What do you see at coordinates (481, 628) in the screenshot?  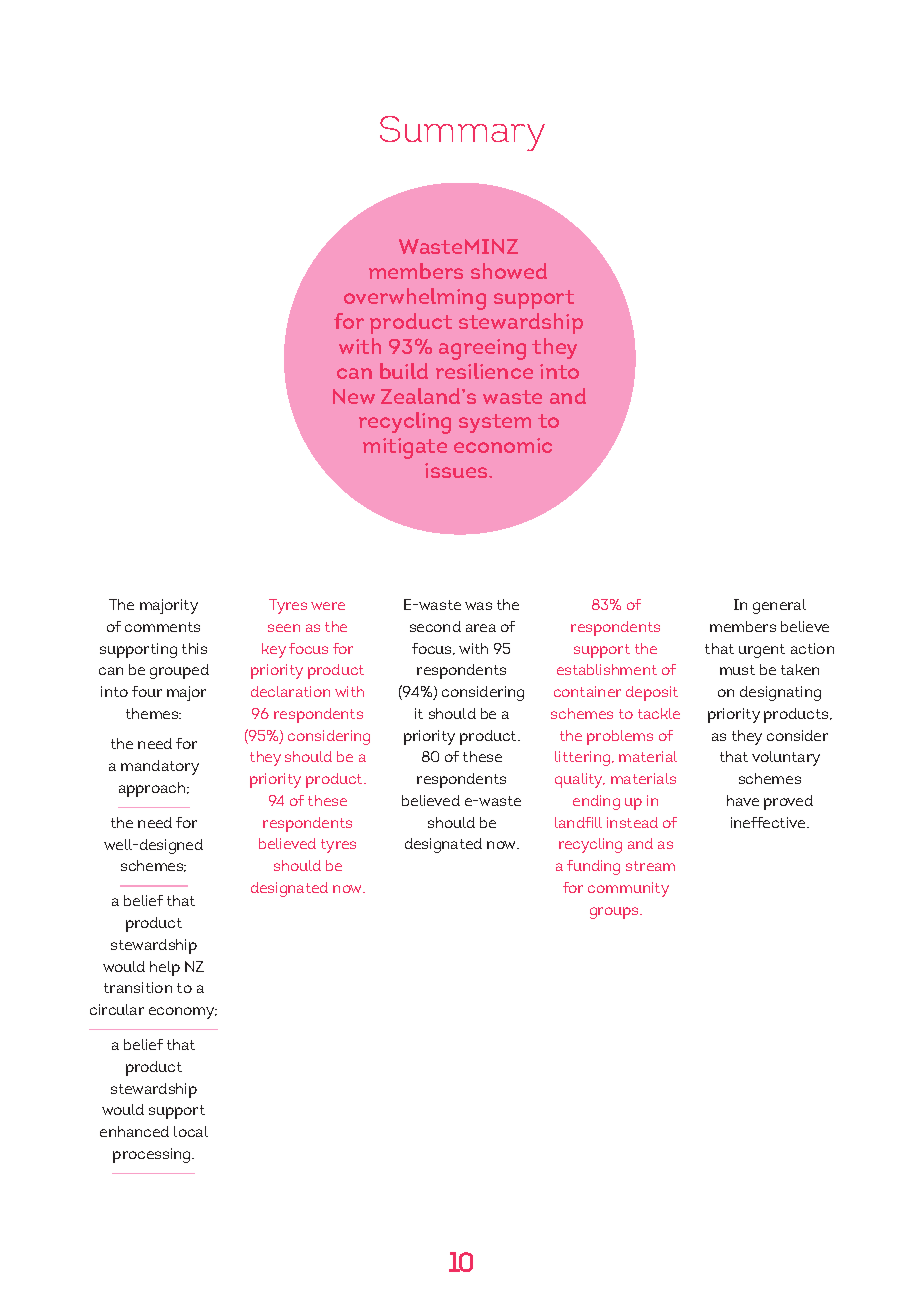 I see `area` at bounding box center [481, 628].
